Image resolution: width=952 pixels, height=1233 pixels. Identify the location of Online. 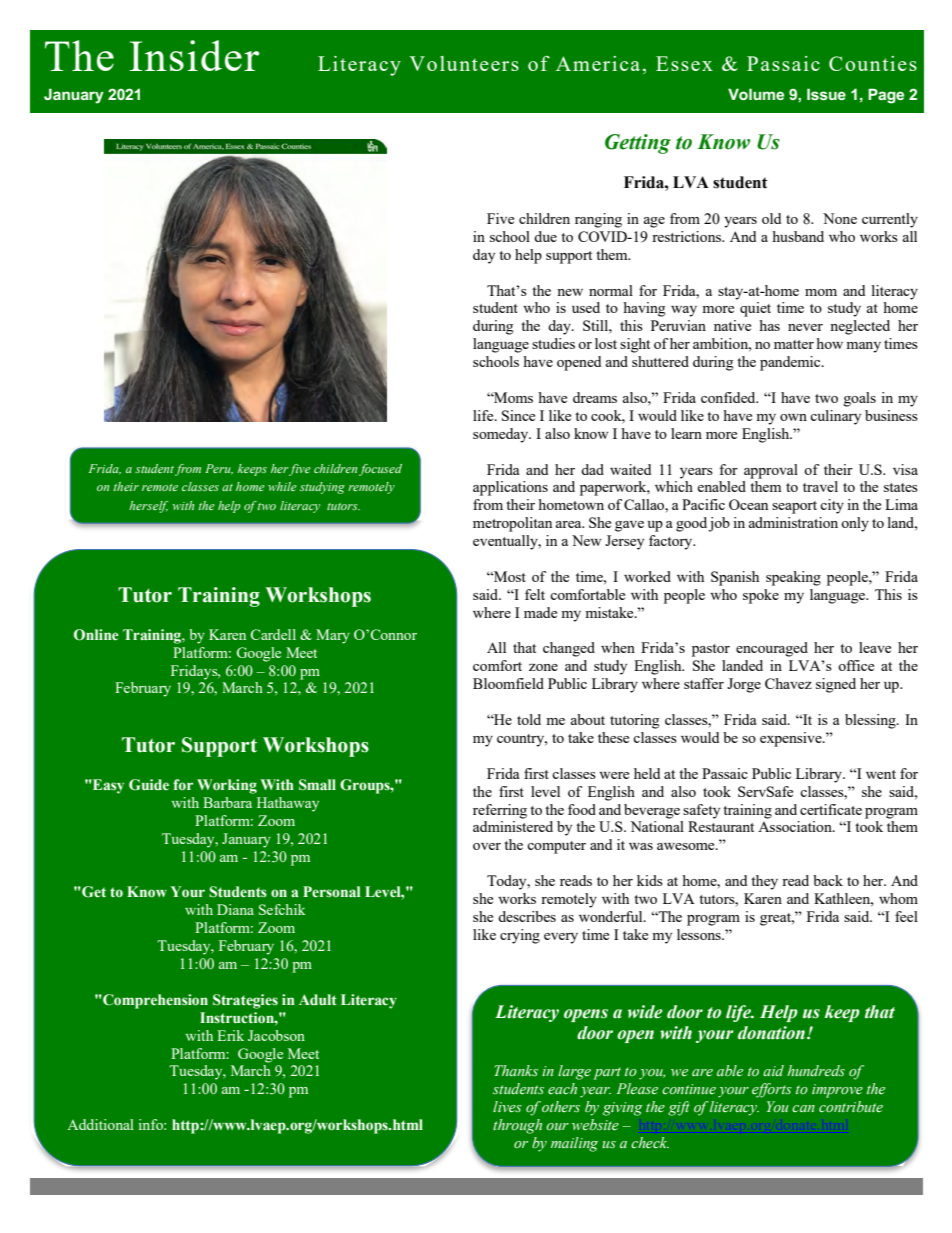
(96, 635).
